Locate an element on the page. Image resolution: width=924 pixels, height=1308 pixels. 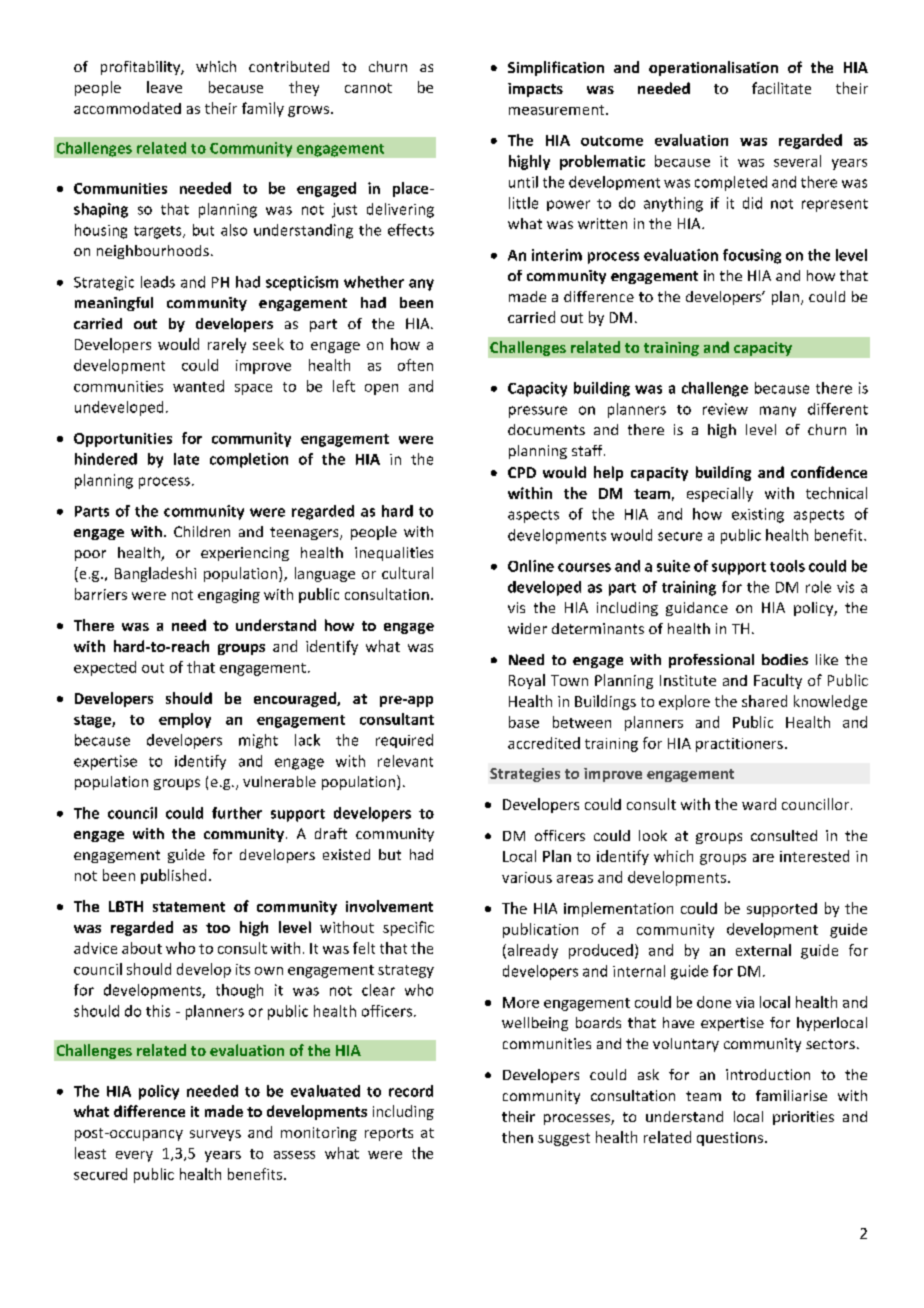
guidance is located at coordinates (697, 609).
